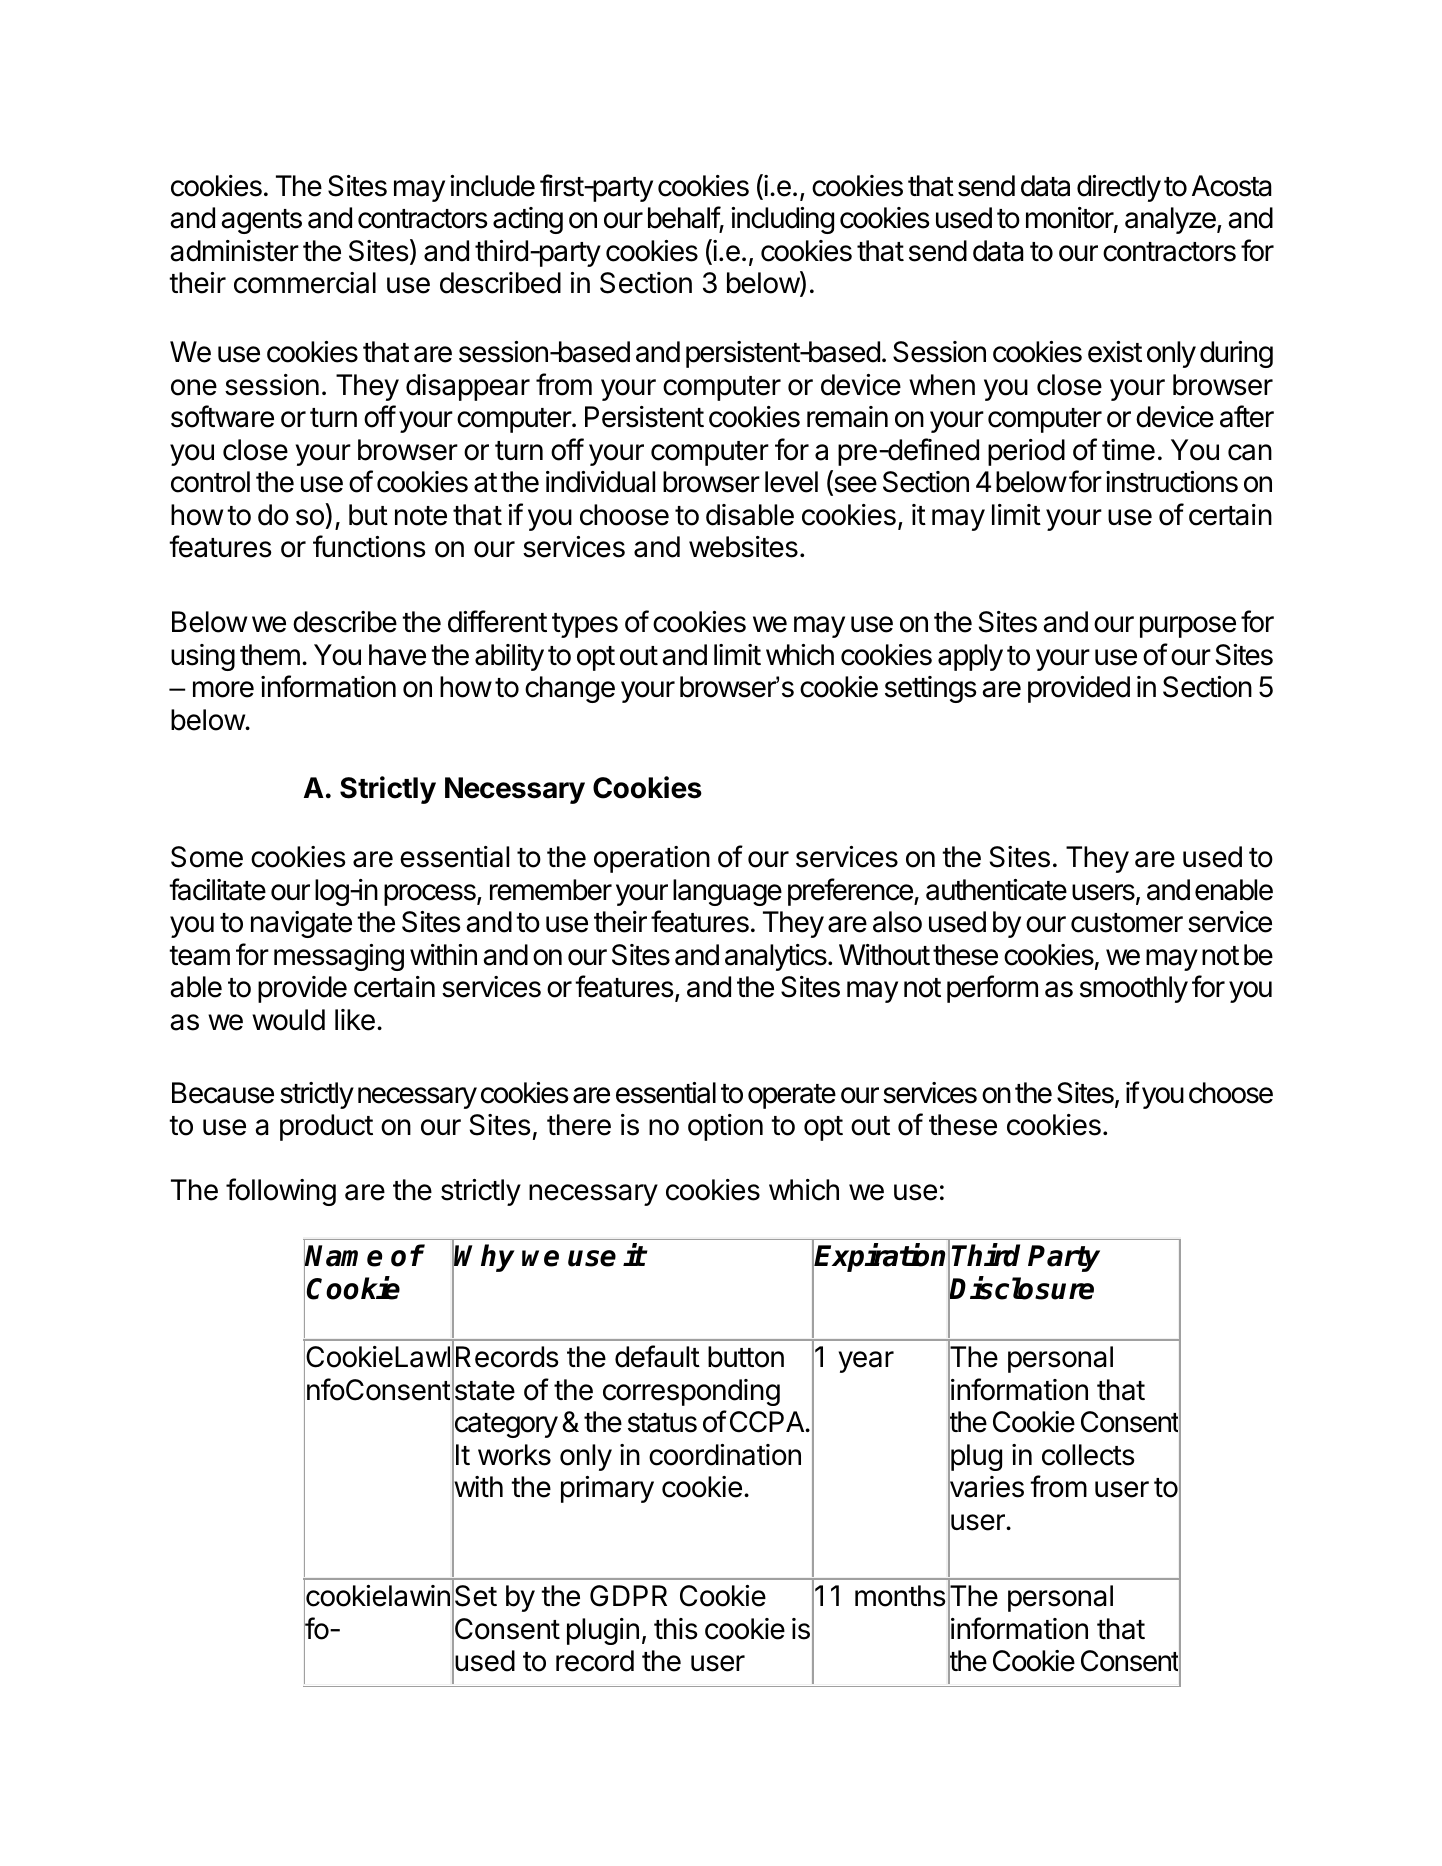 Image resolution: width=1442 pixels, height=1866 pixels. What do you see at coordinates (261, 221) in the page?
I see `agents` at bounding box center [261, 221].
